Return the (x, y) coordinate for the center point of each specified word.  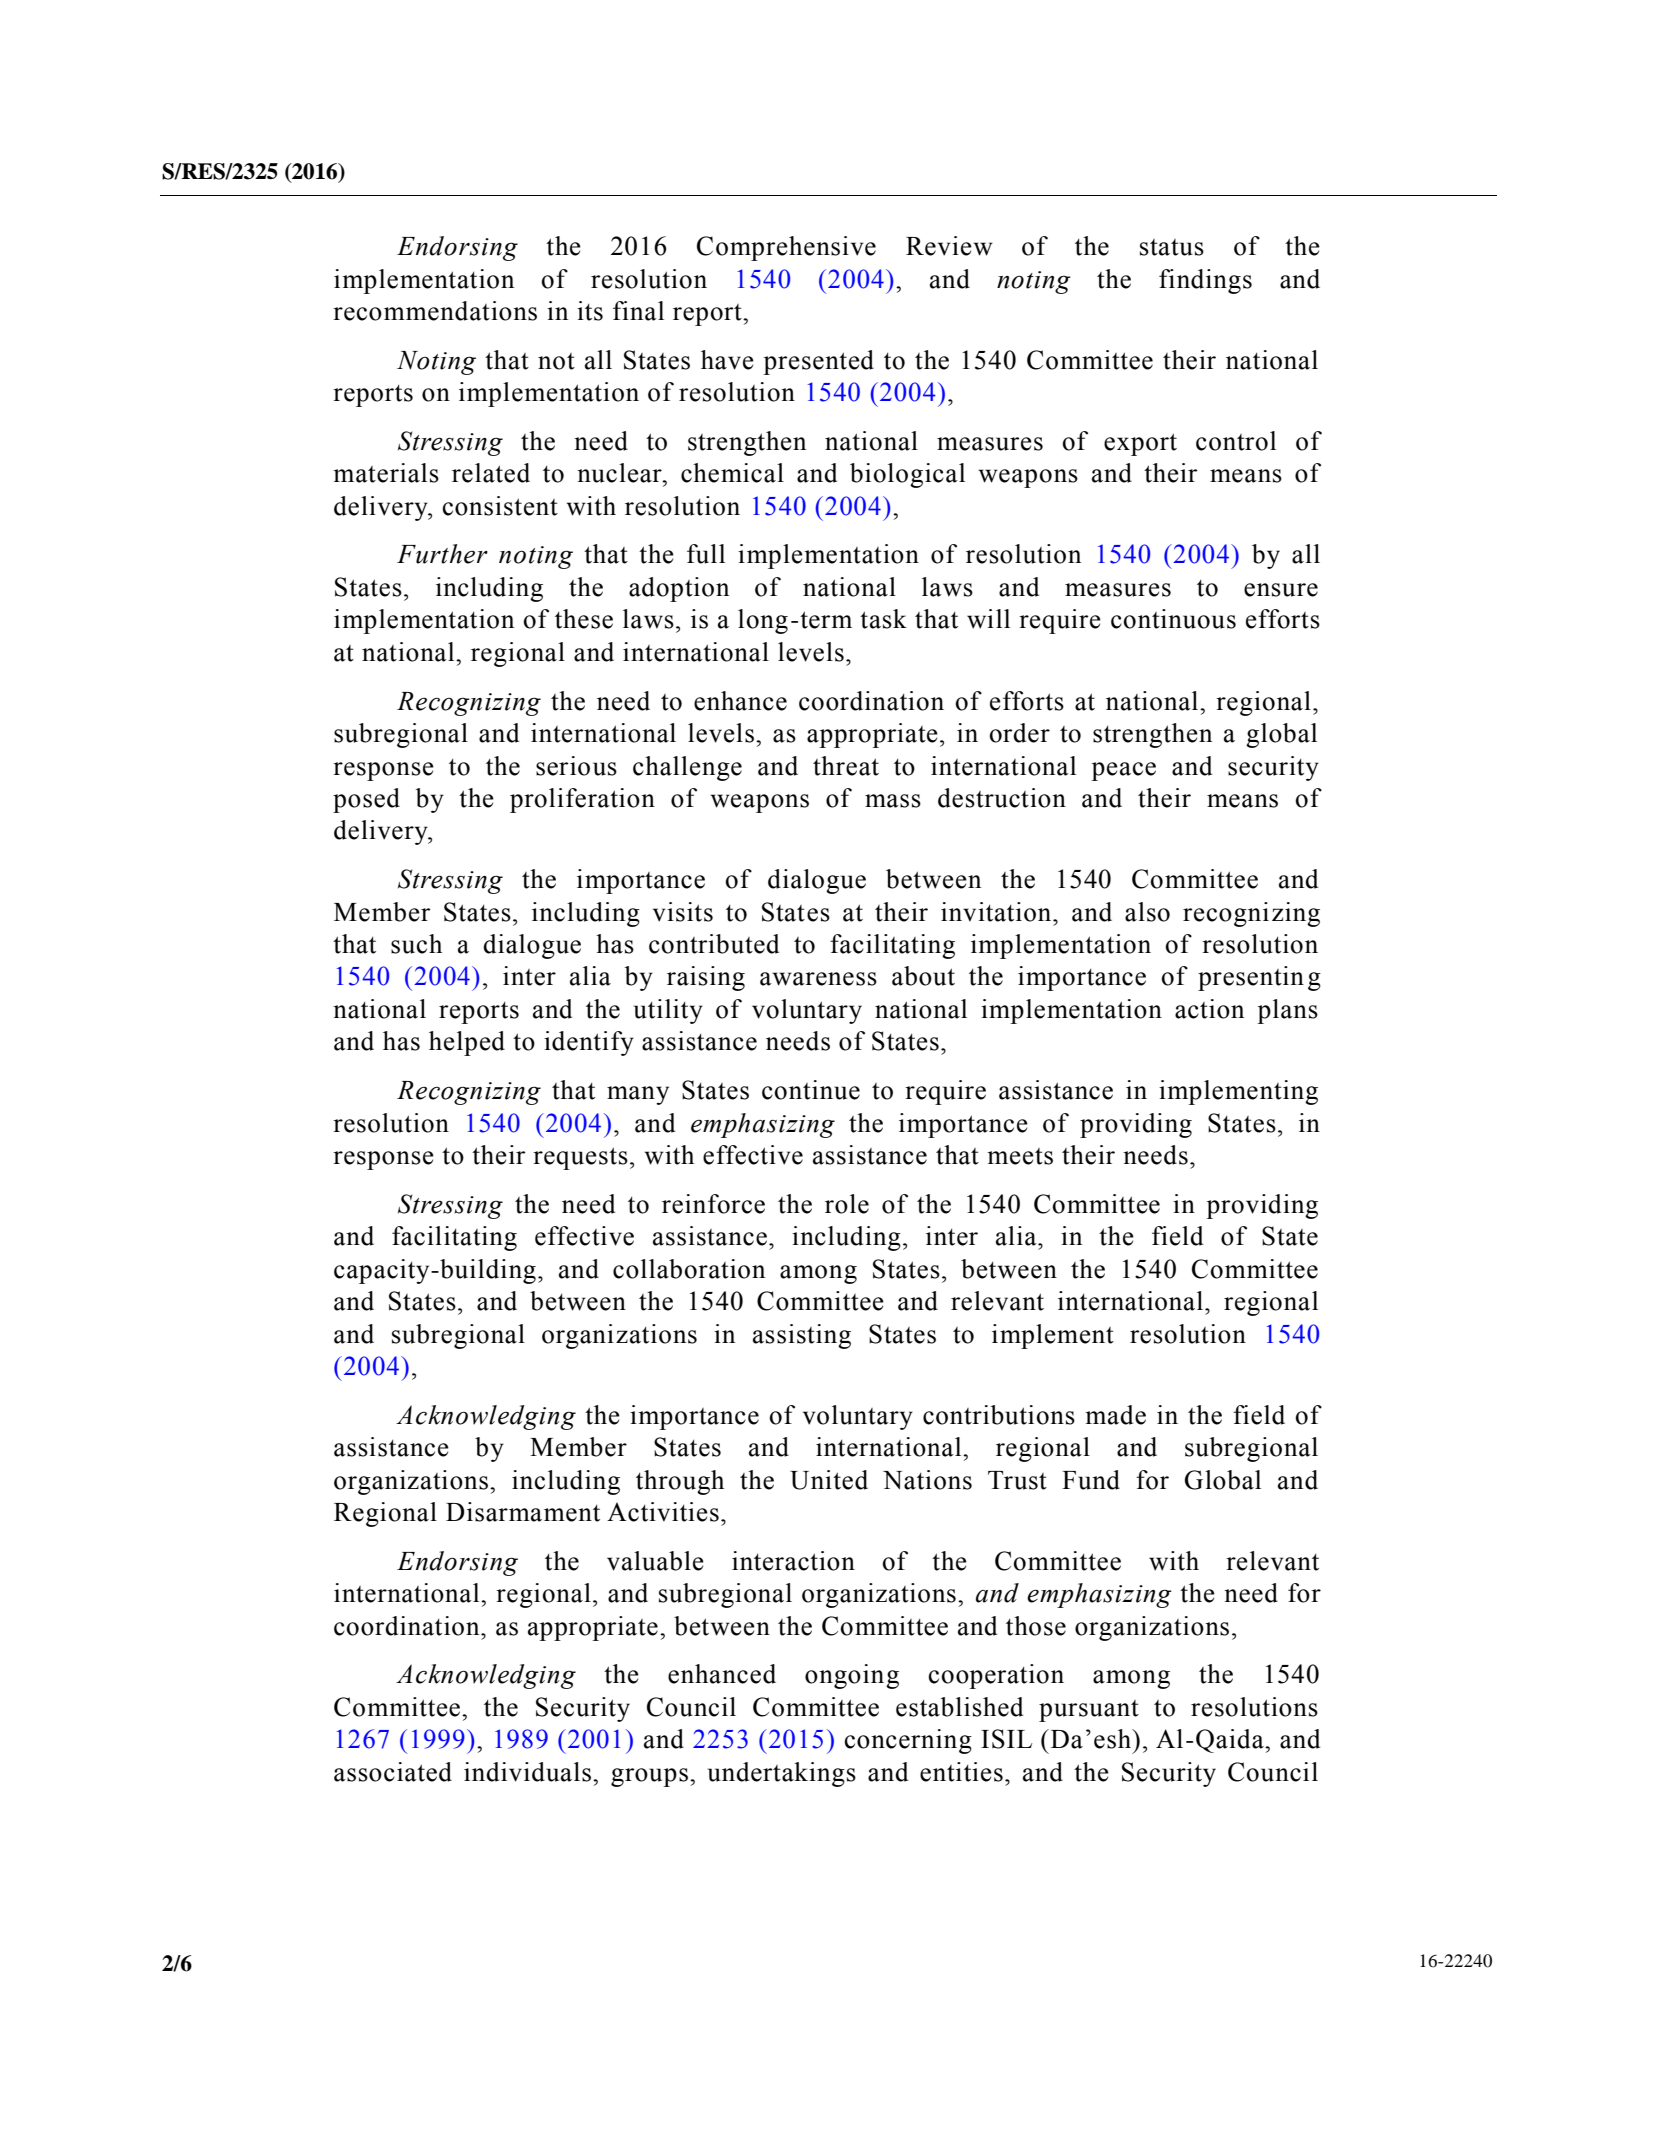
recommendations (435, 311)
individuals (529, 1772)
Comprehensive (786, 248)
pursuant (1089, 1711)
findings (1205, 281)
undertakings (782, 1774)
